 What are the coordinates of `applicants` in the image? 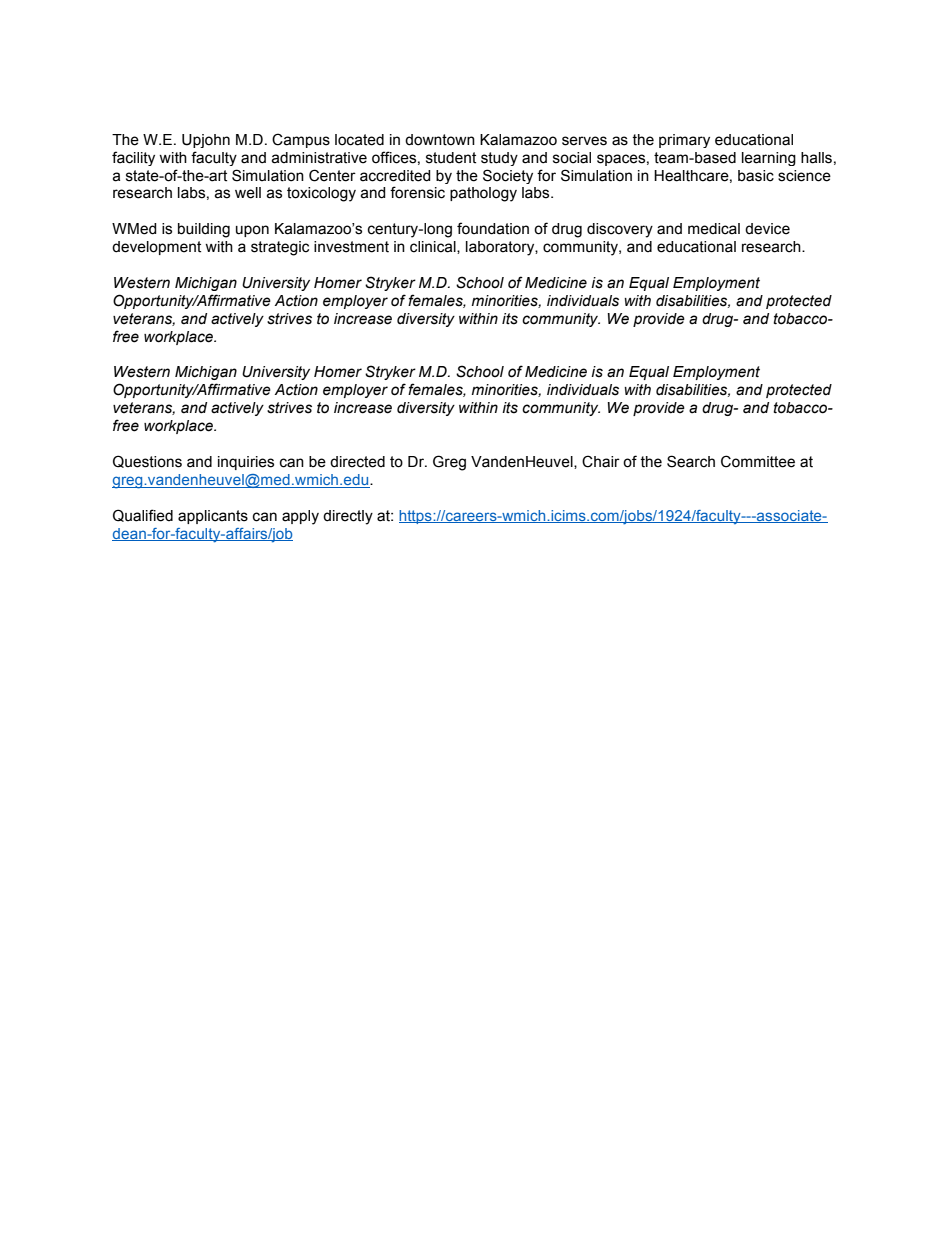 It's located at (213, 517).
